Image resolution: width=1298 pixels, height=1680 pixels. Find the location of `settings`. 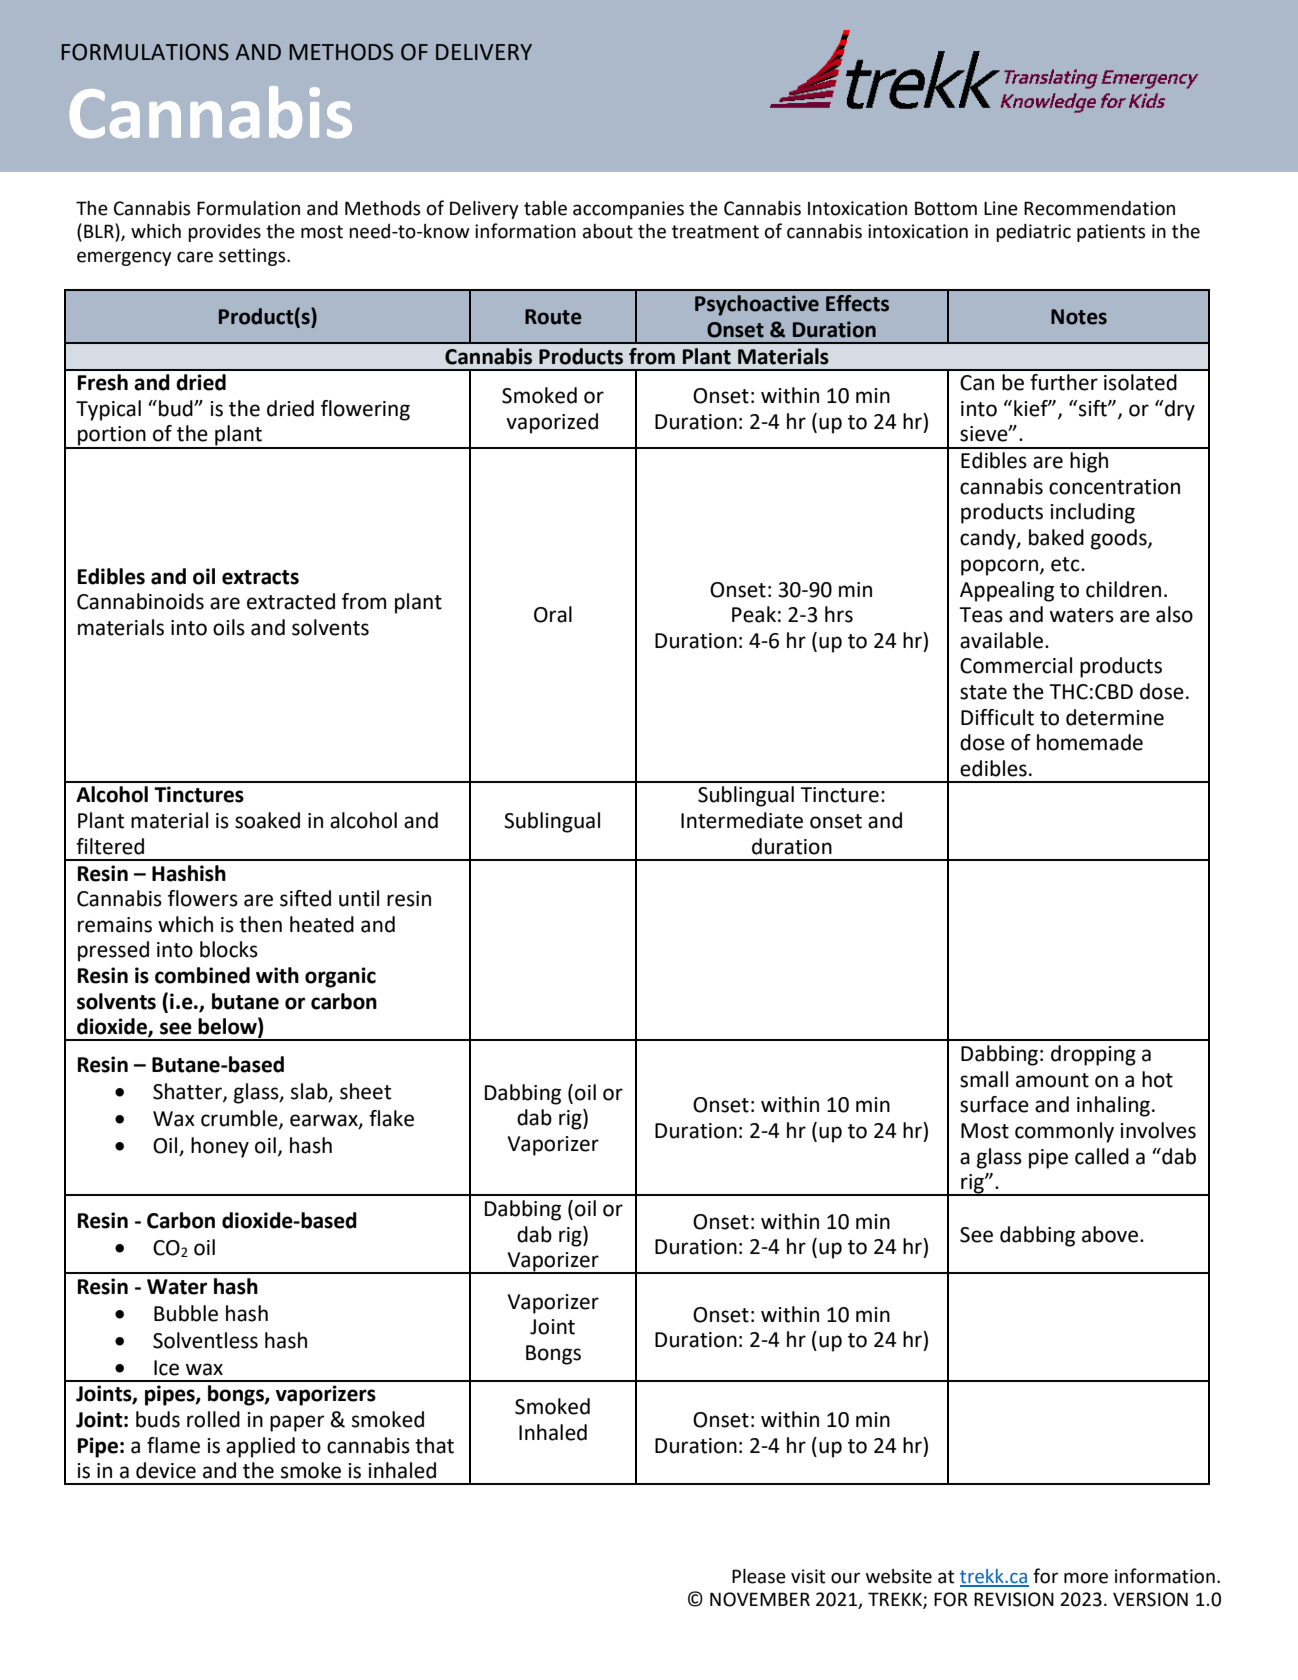

settings is located at coordinates (253, 257).
